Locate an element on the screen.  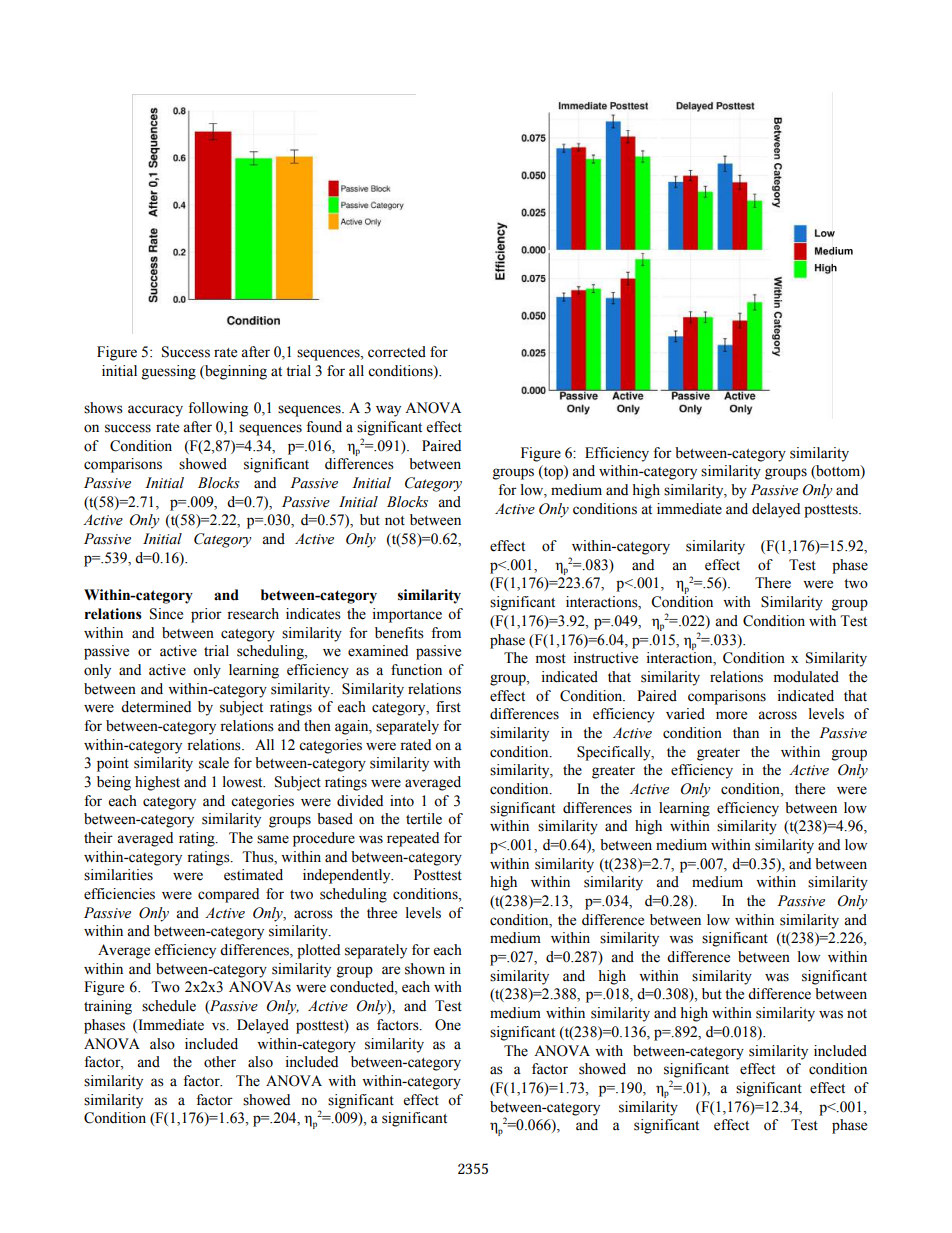
repeated is located at coordinates (413, 839).
